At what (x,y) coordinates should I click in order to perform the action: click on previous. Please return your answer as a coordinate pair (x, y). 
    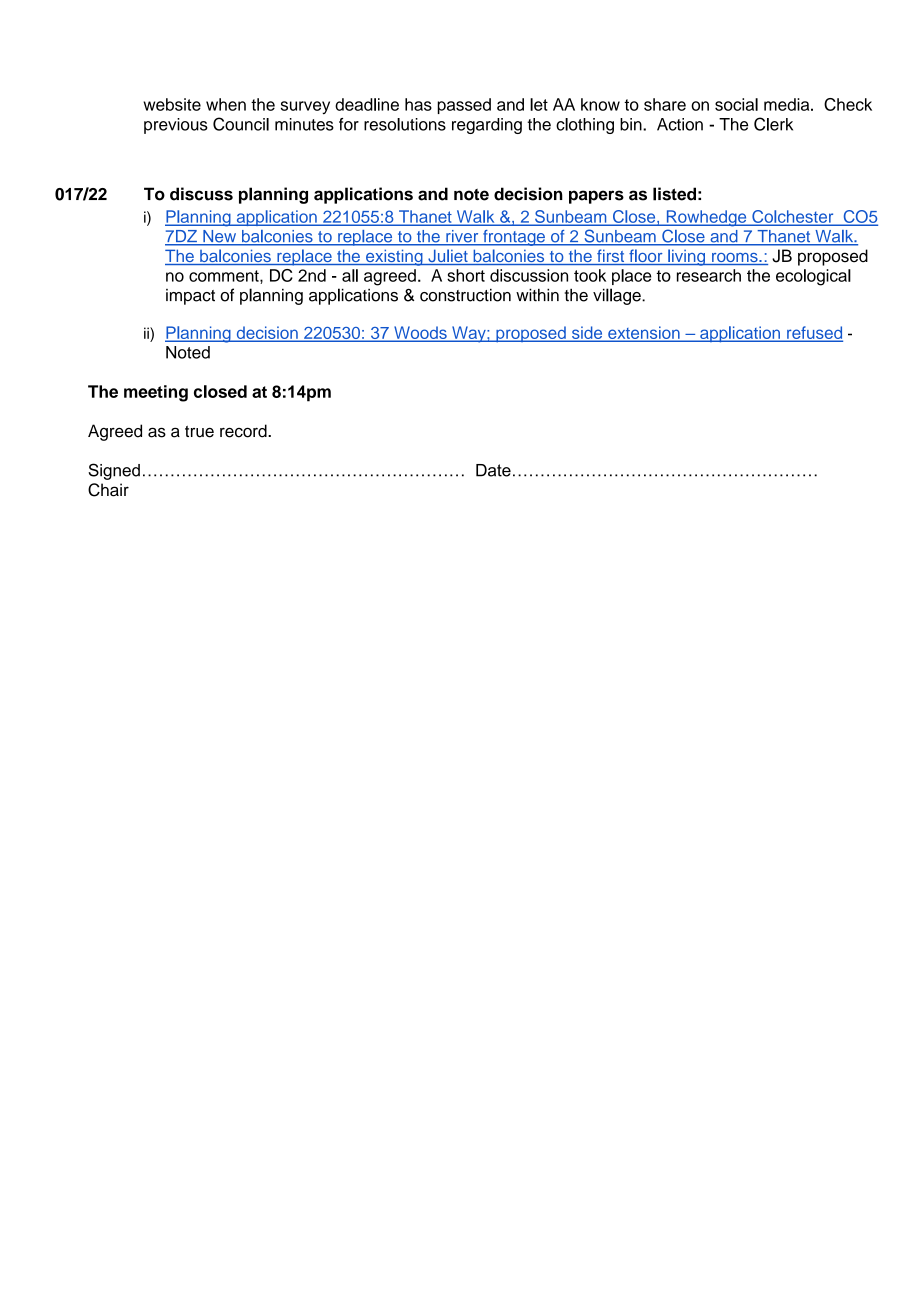
    Looking at the image, I should click on (176, 126).
